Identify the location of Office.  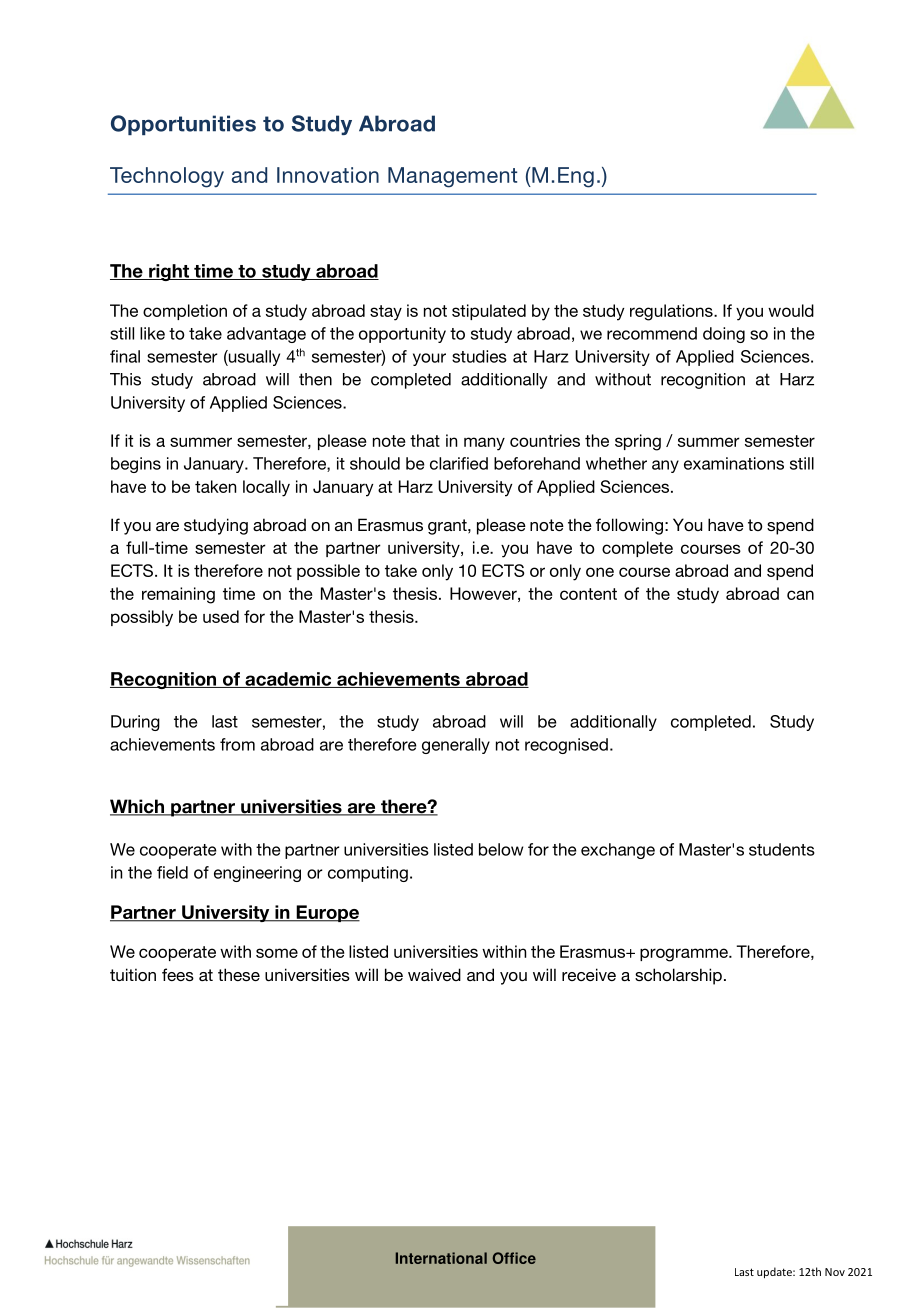
(514, 1258).
